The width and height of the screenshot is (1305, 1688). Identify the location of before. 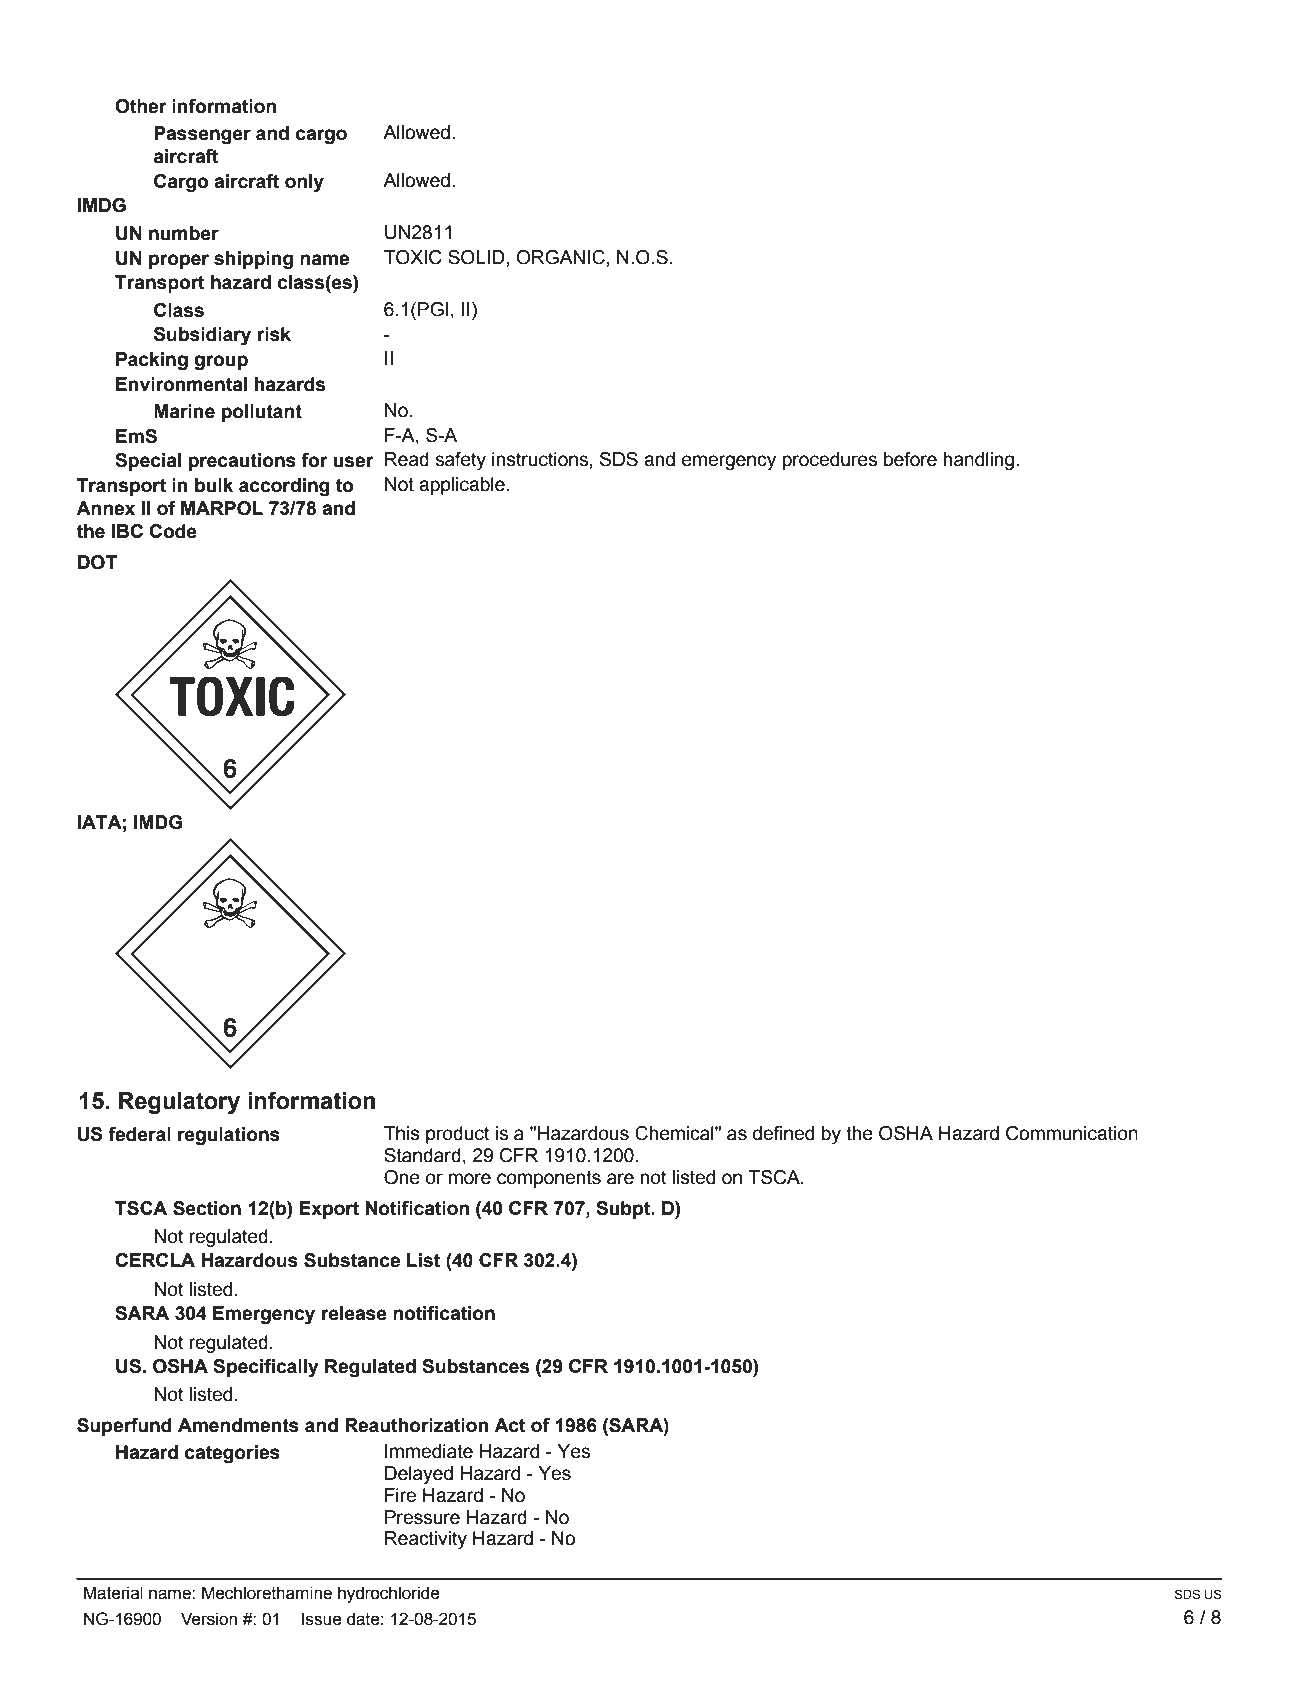
(910, 459).
